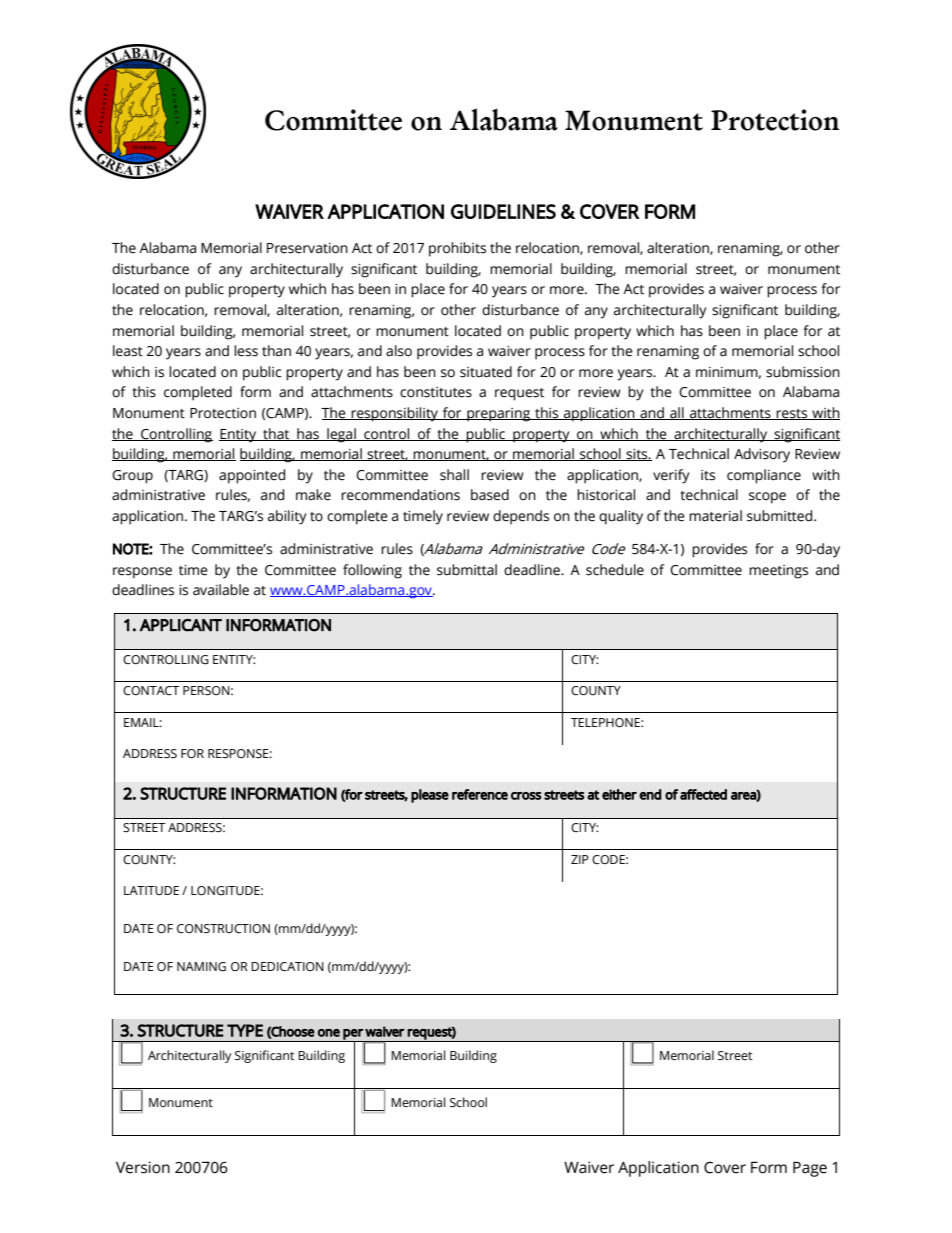 The width and height of the image is (952, 1233). Describe the element at coordinates (223, 929) in the image. I see `CONSTRUCTION` at that location.
